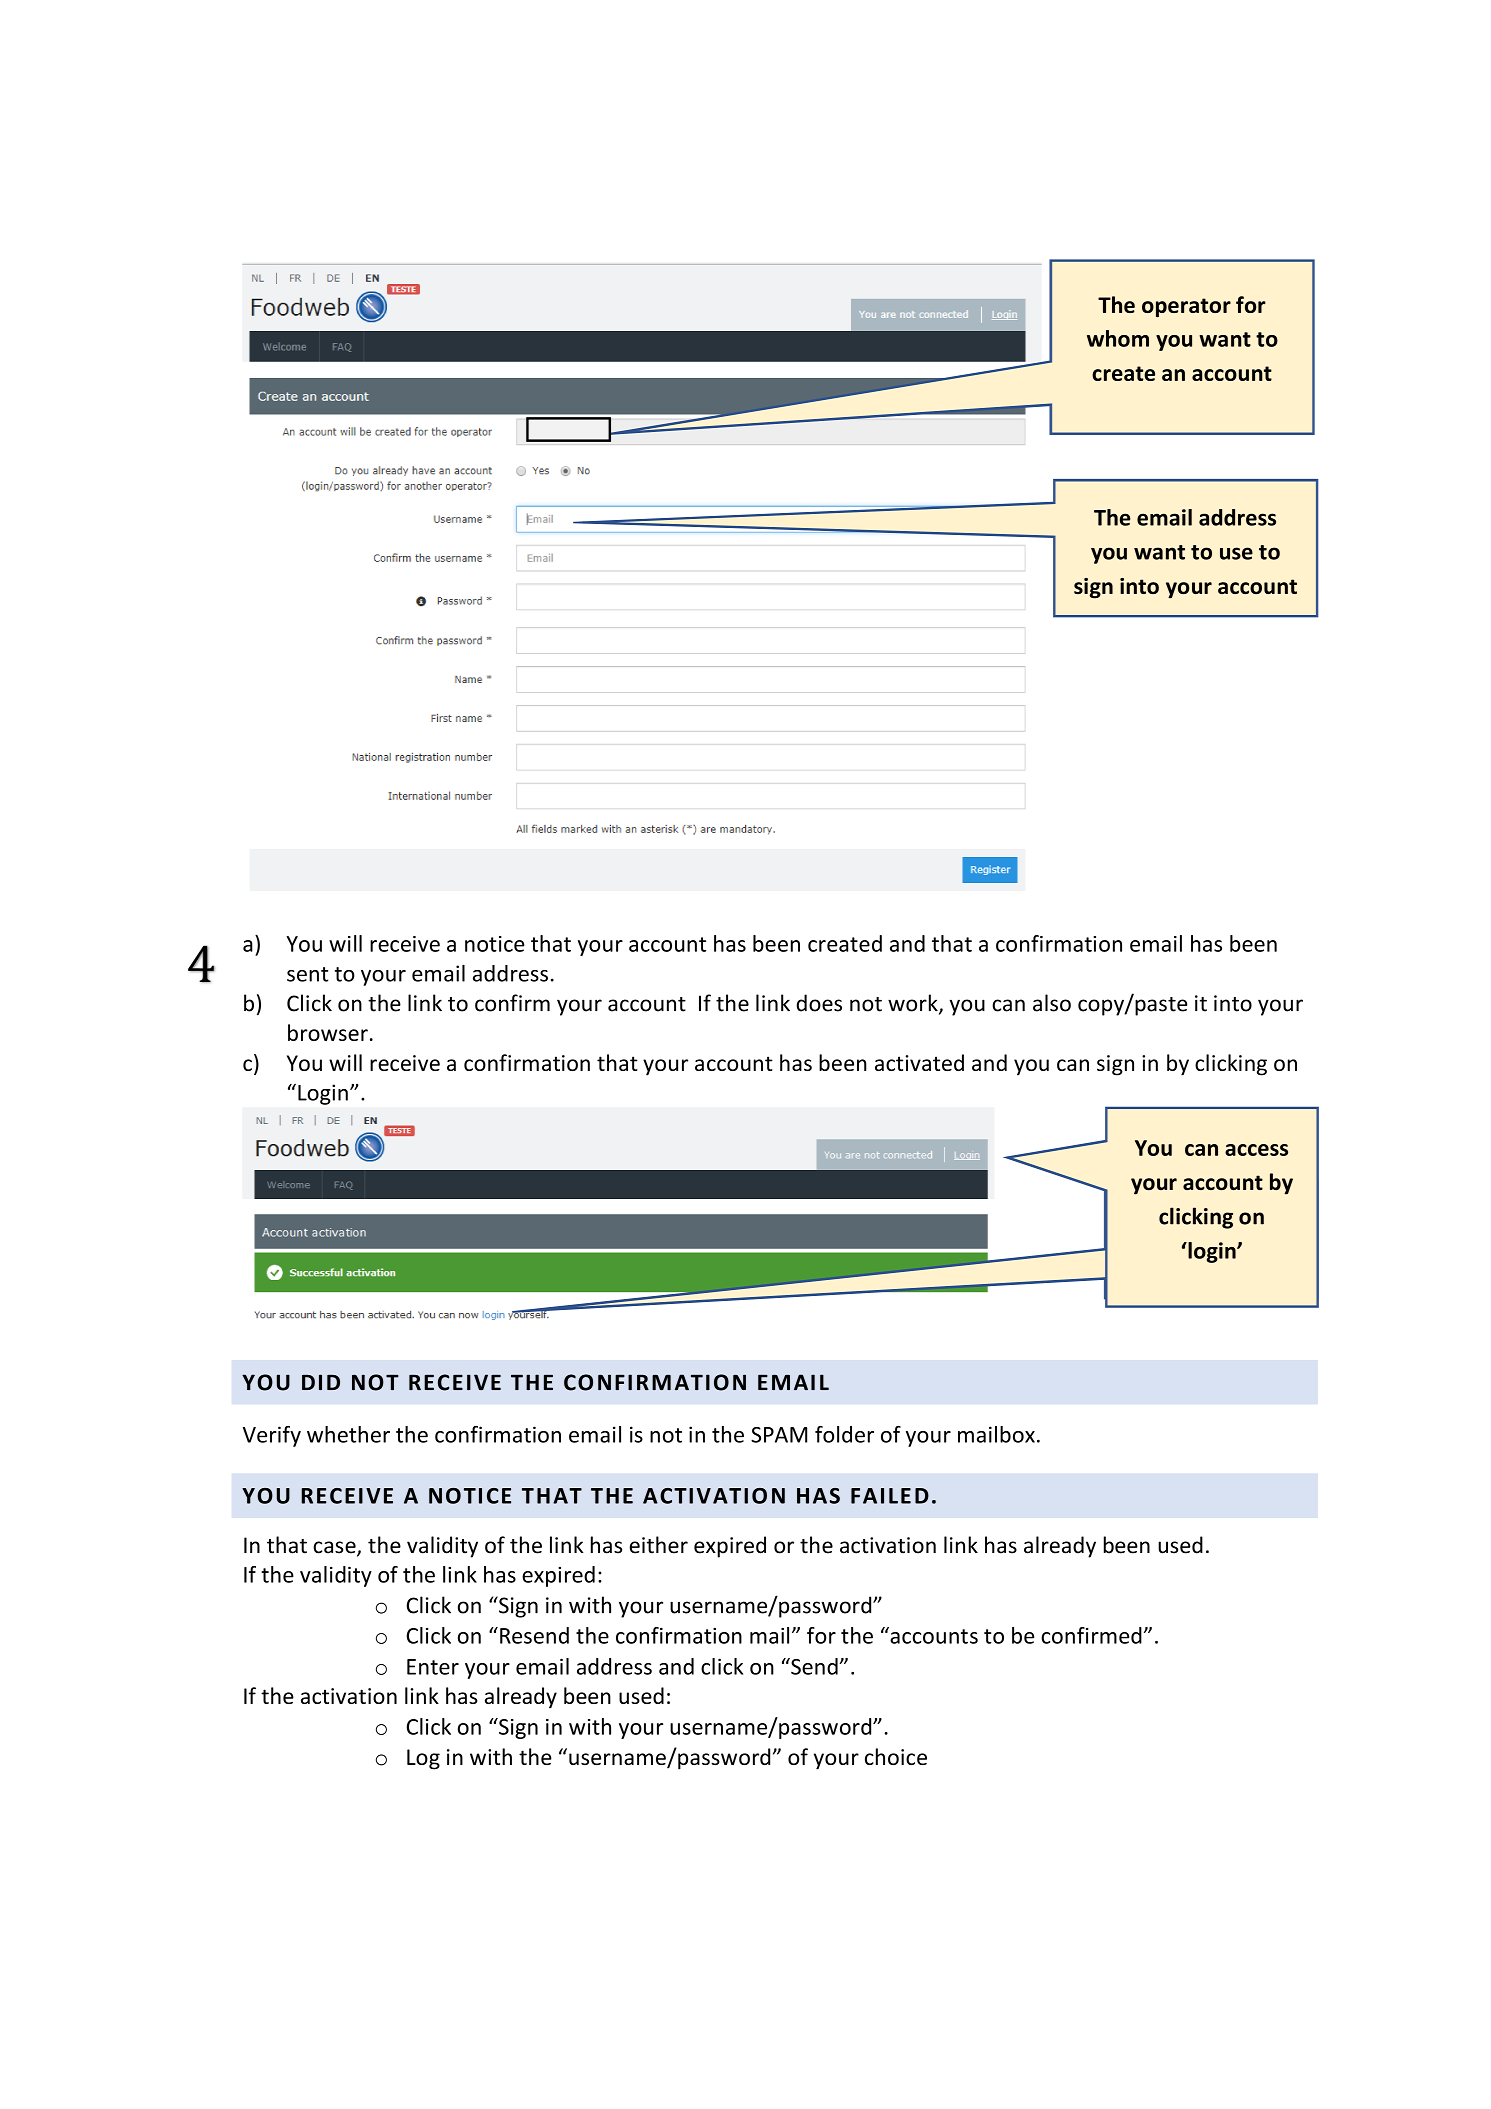 The width and height of the screenshot is (1491, 2109). Describe the element at coordinates (779, 1435) in the screenshot. I see `SPAM` at that location.
